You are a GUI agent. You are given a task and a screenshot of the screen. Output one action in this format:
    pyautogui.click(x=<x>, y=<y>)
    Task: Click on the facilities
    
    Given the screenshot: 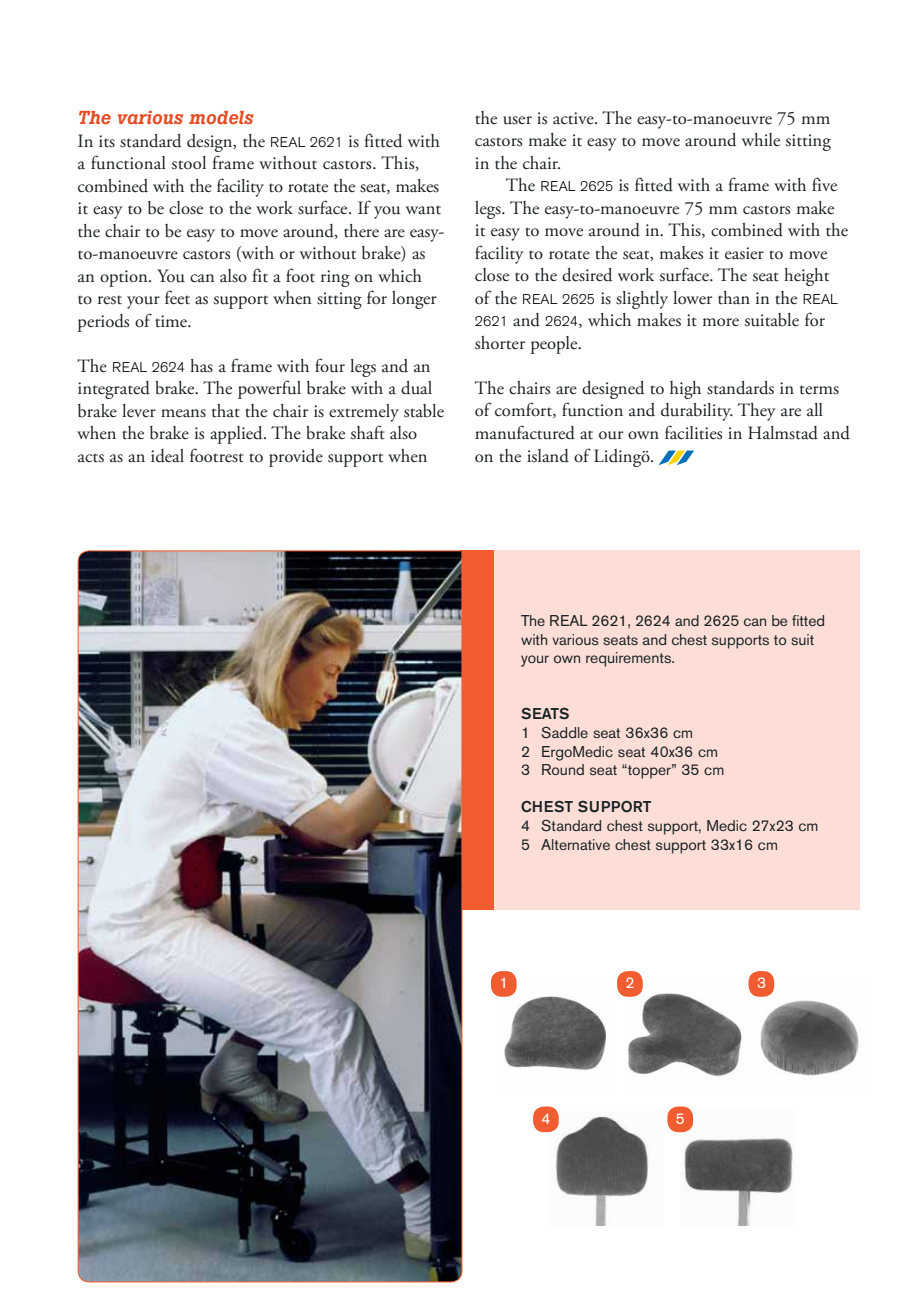 What is the action you would take?
    pyautogui.click(x=693, y=432)
